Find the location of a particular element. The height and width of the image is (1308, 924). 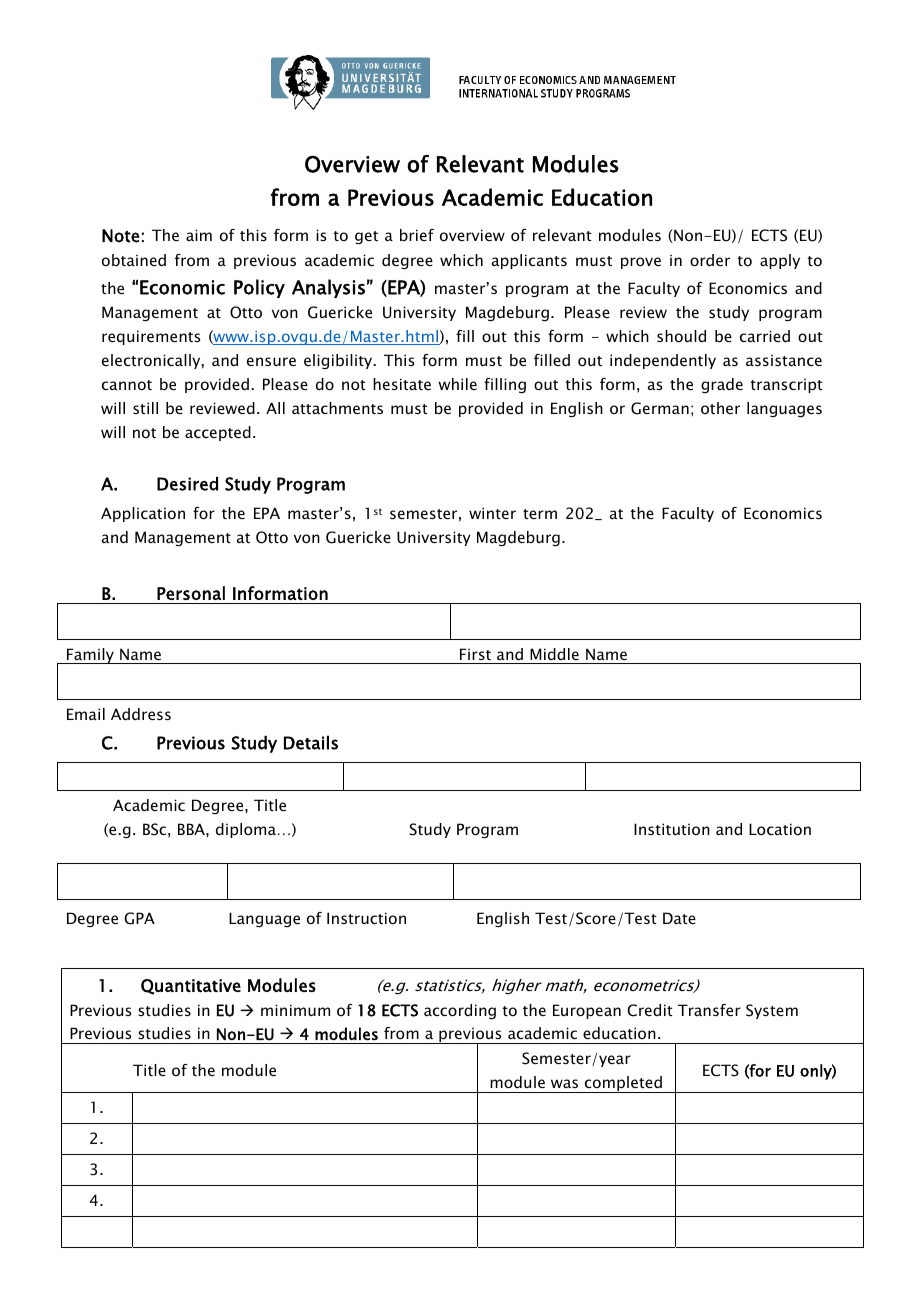

Institution is located at coordinates (672, 829).
